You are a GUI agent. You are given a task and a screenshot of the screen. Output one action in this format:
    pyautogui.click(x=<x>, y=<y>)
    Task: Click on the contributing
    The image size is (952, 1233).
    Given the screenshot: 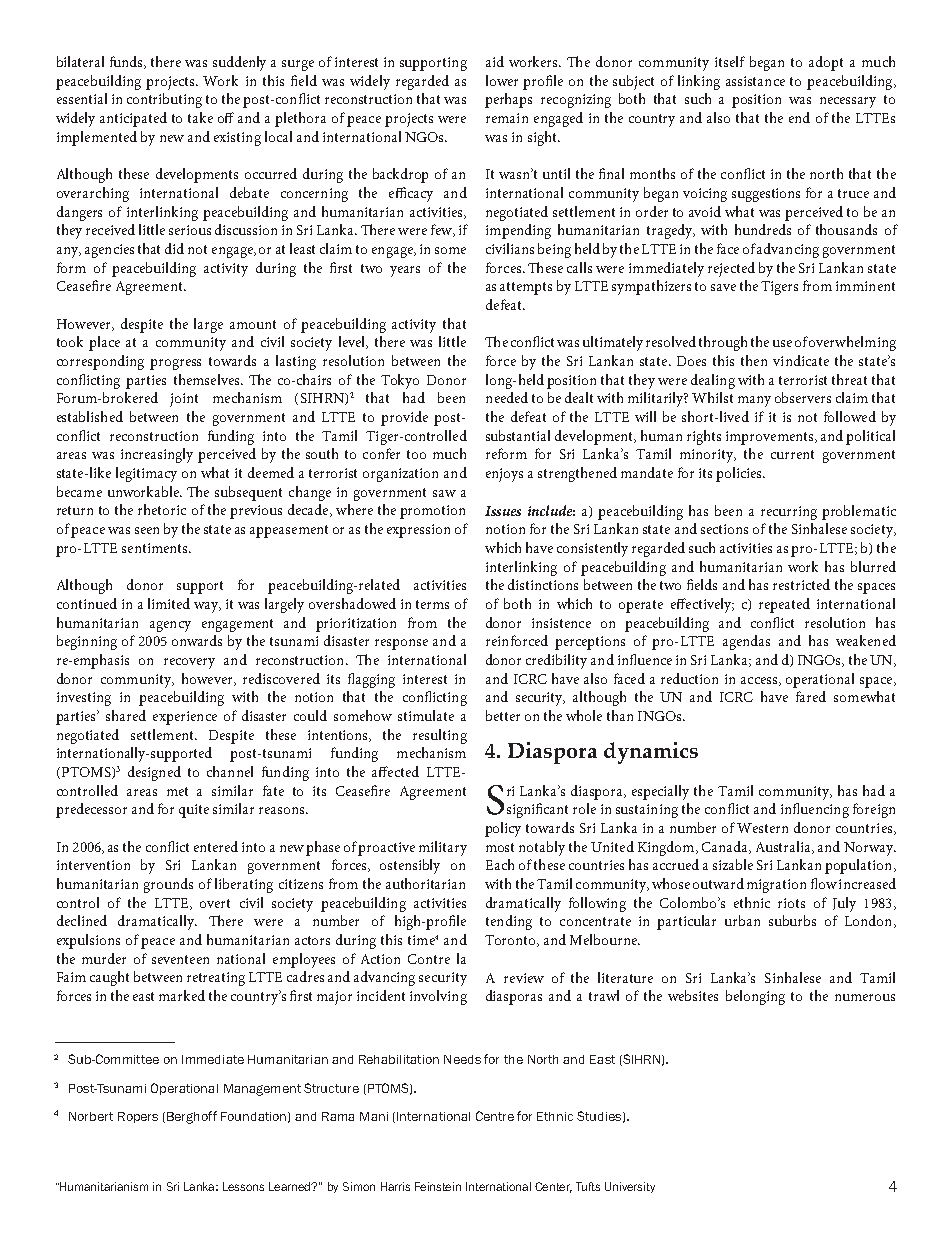 What is the action you would take?
    pyautogui.click(x=164, y=100)
